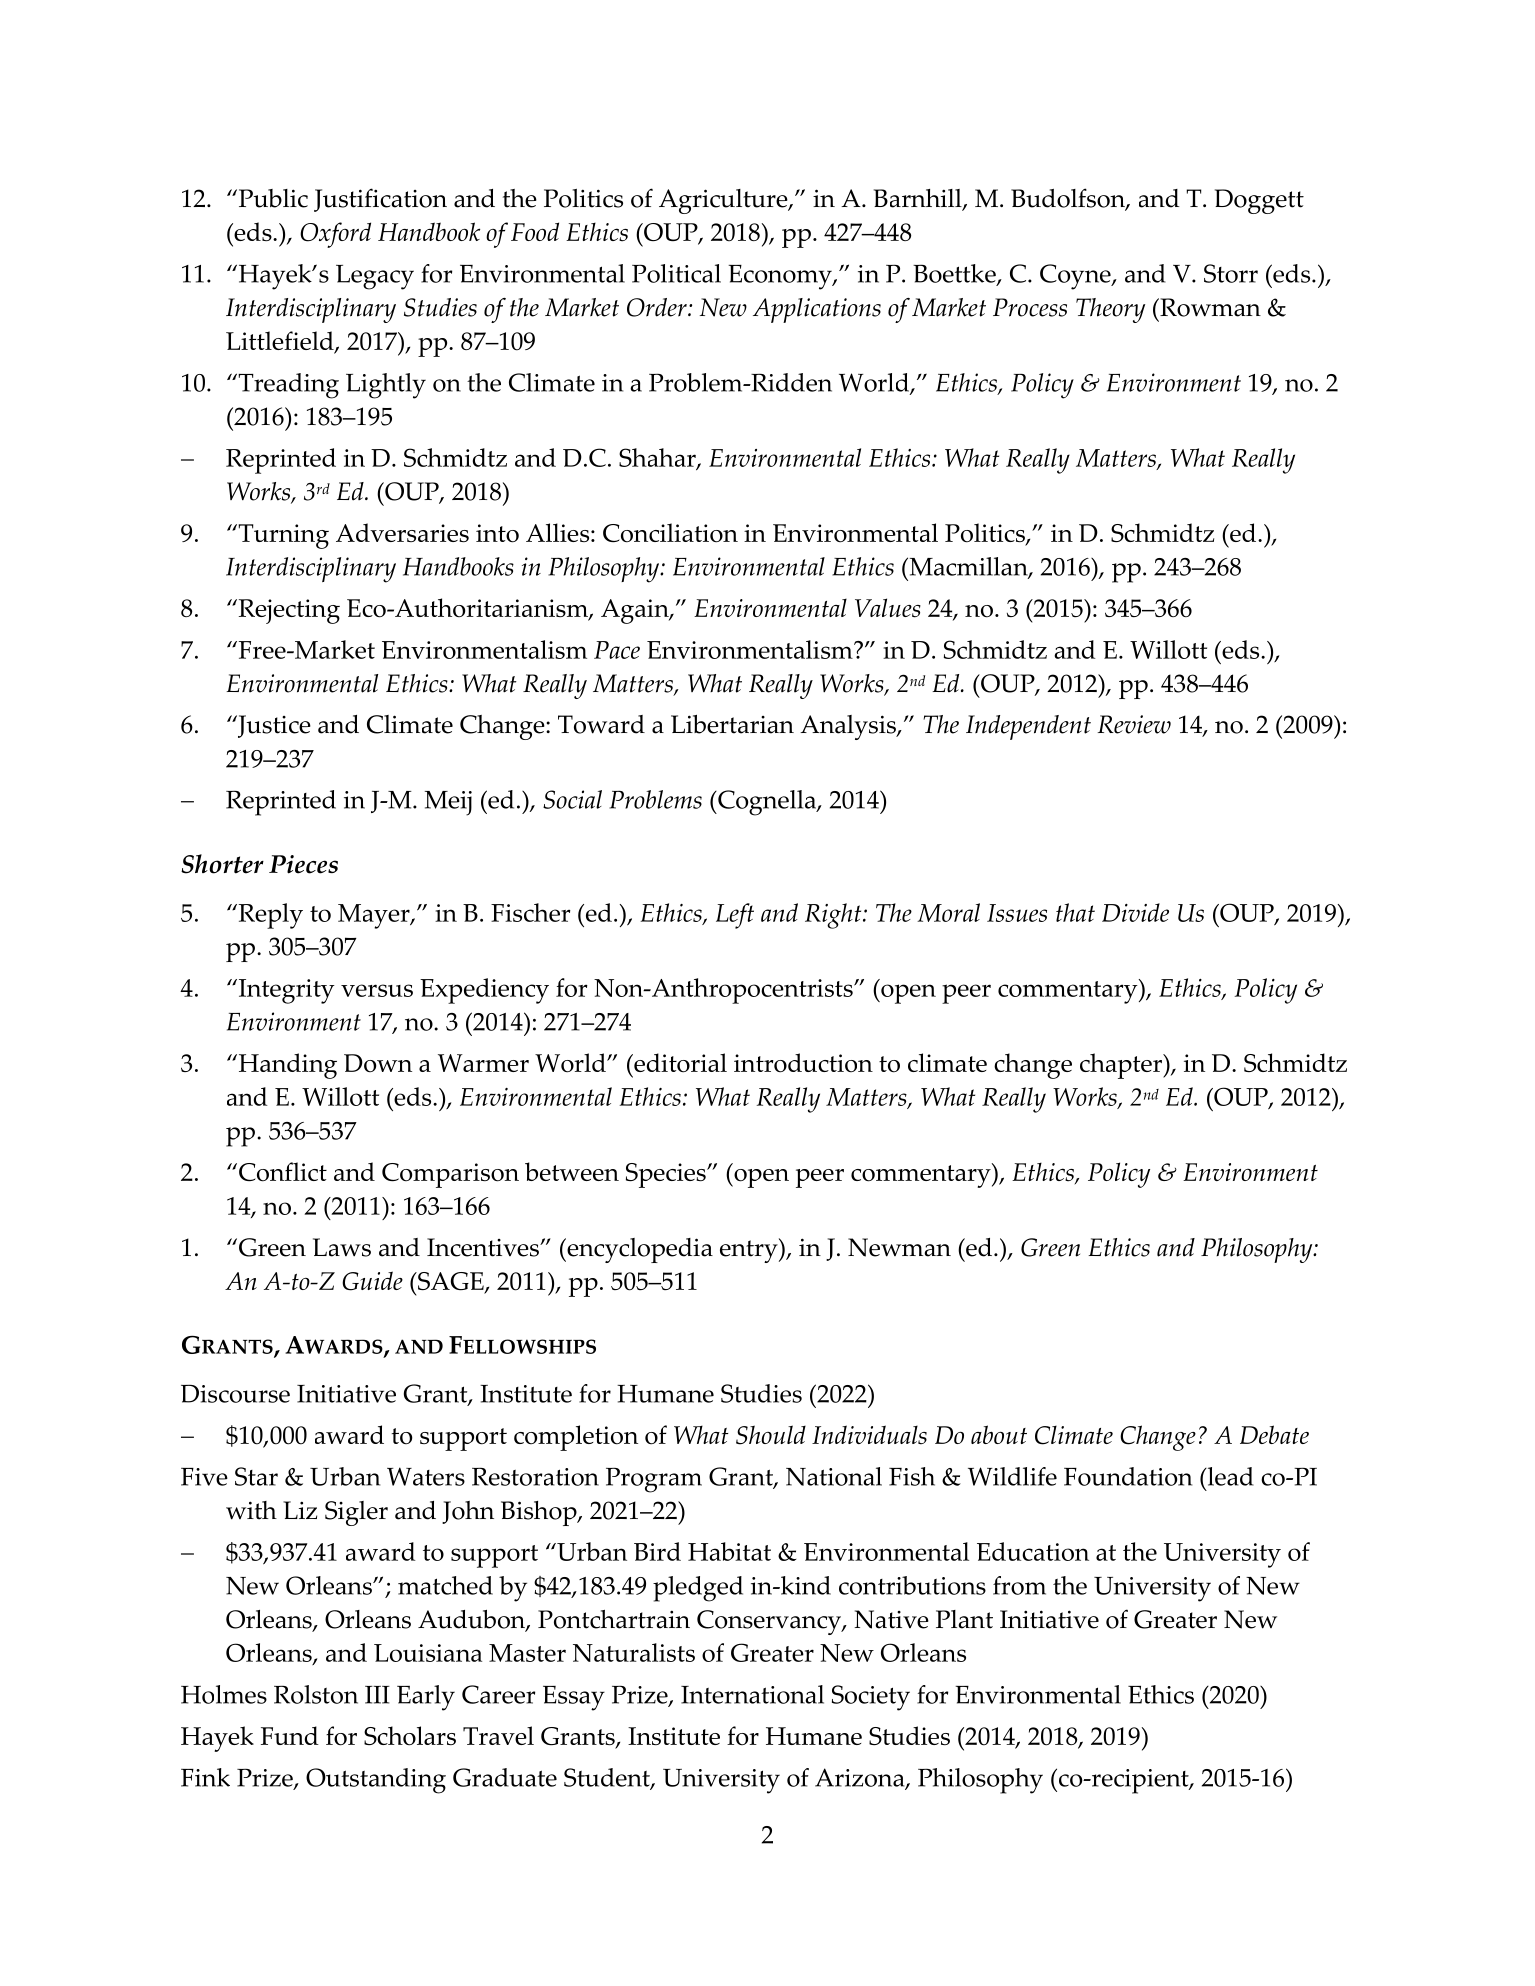 The height and width of the document is (1986, 1535). What do you see at coordinates (1076, 277) in the document?
I see `Coyne` at bounding box center [1076, 277].
